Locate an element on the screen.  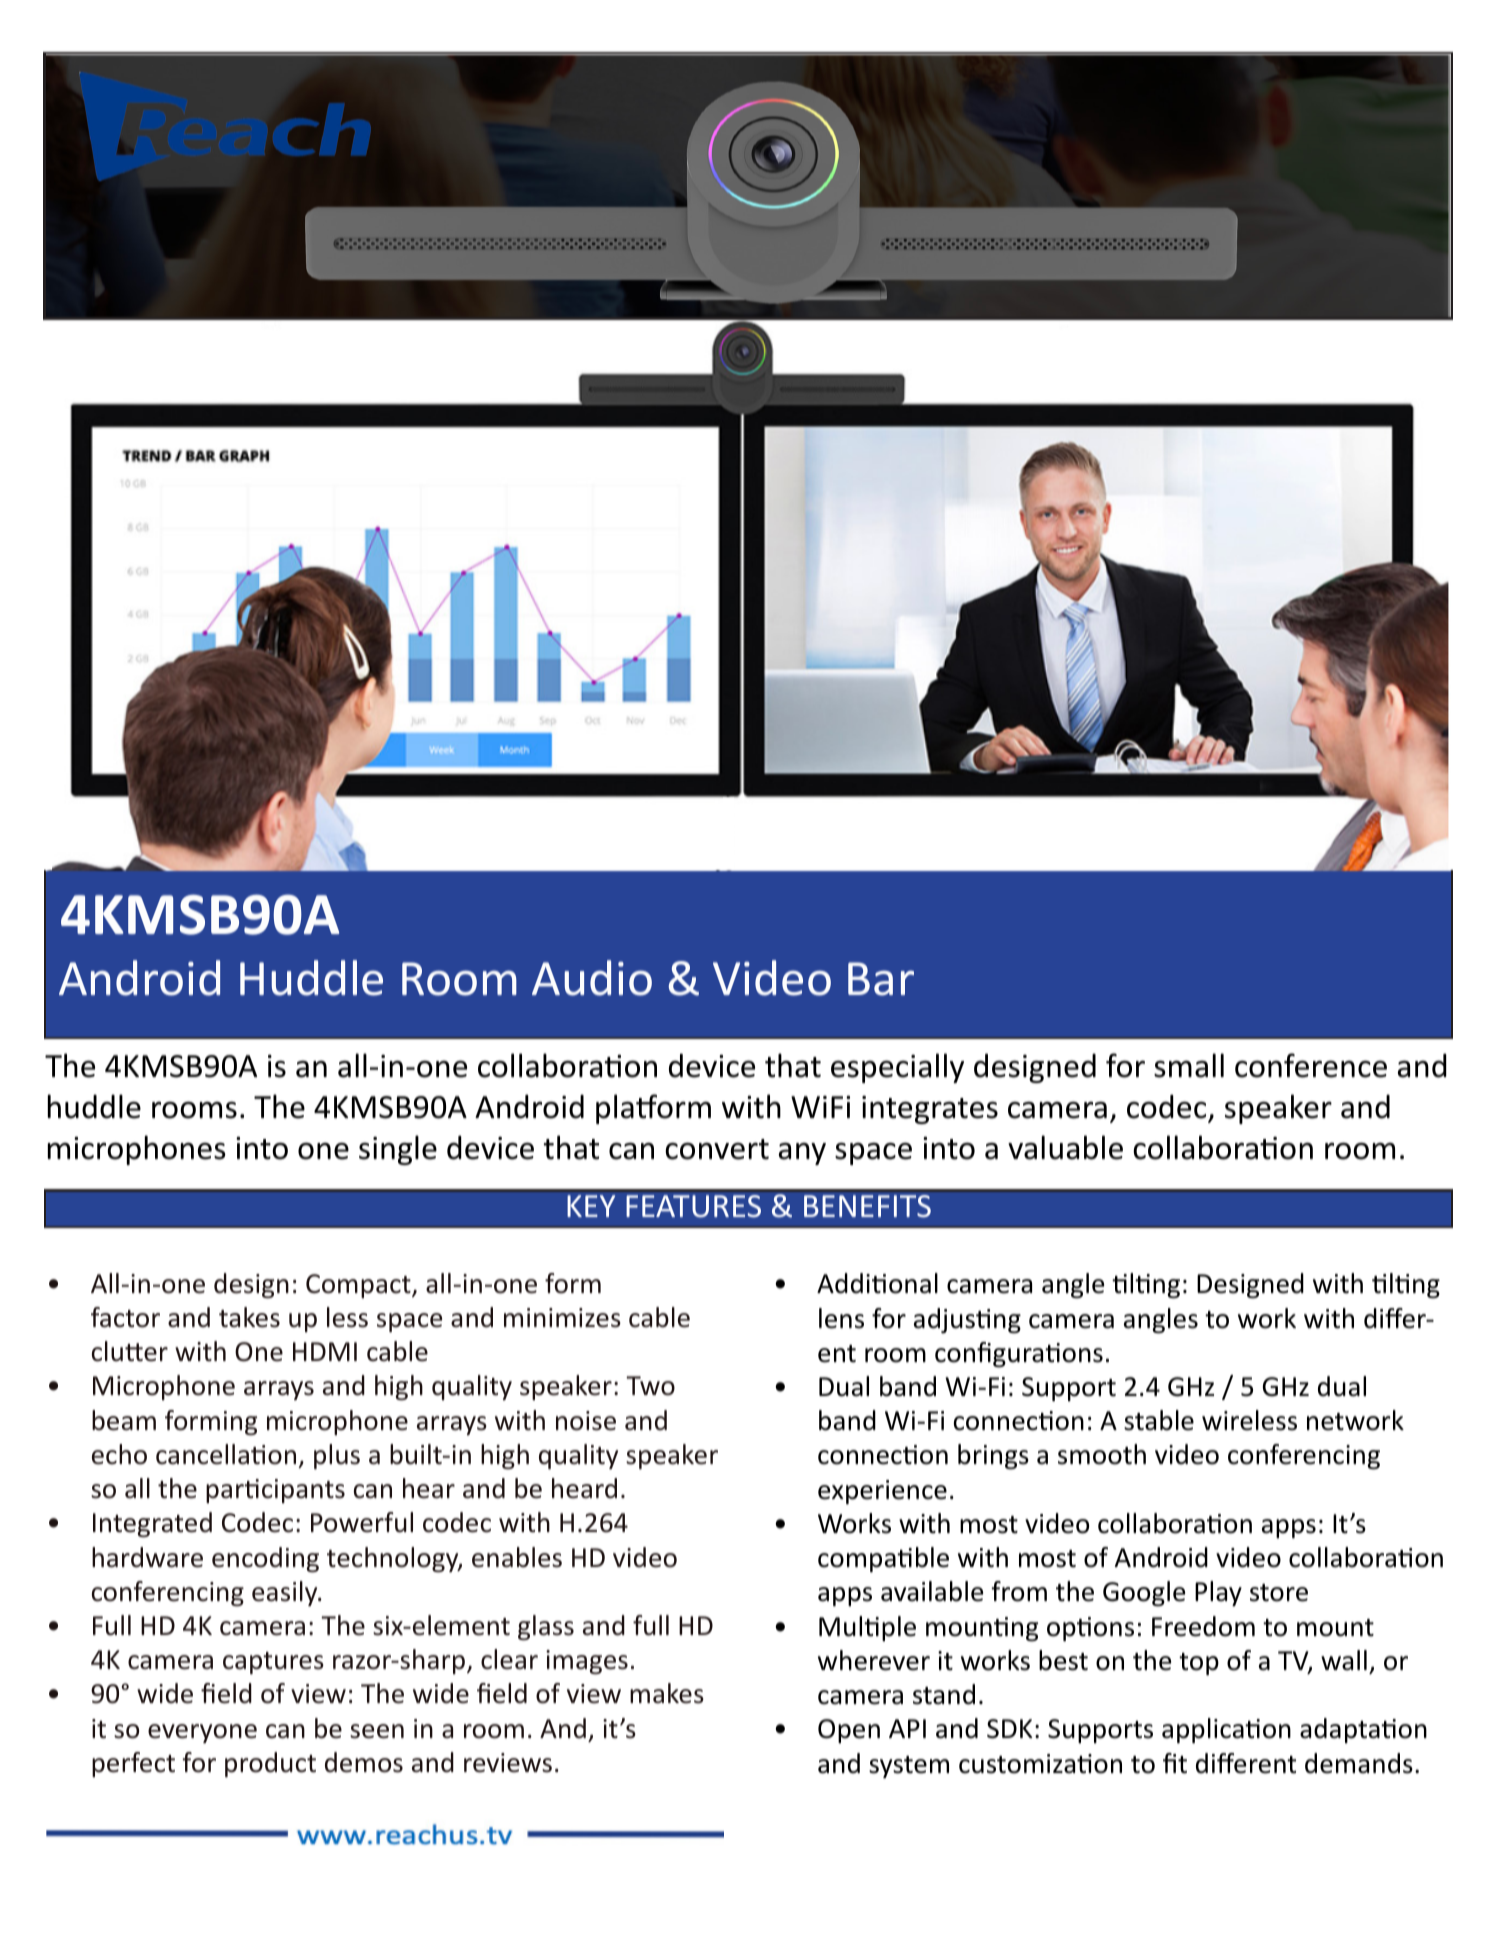
application is located at coordinates (1226, 1731).
